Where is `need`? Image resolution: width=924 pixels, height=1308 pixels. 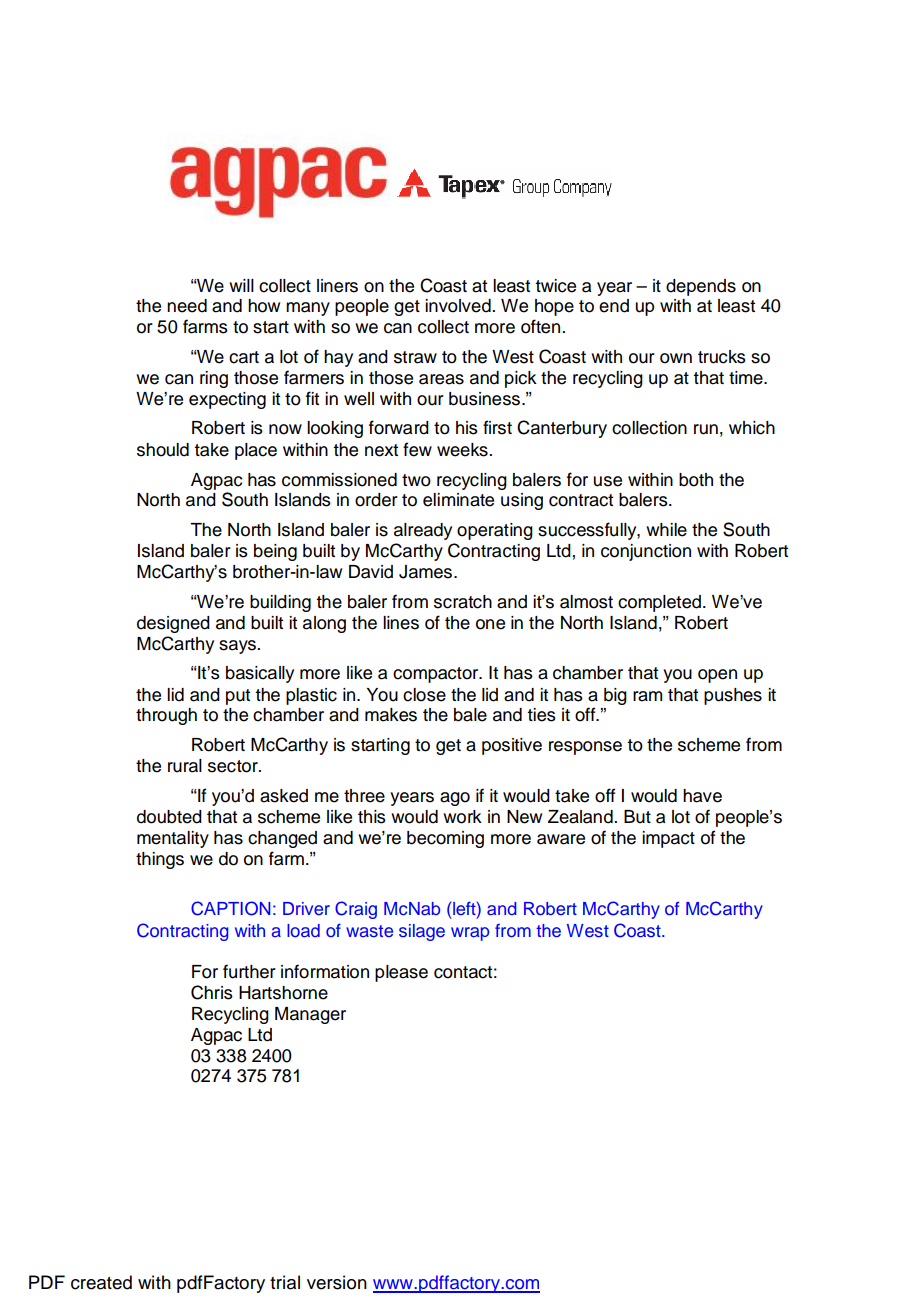
need is located at coordinates (187, 306).
